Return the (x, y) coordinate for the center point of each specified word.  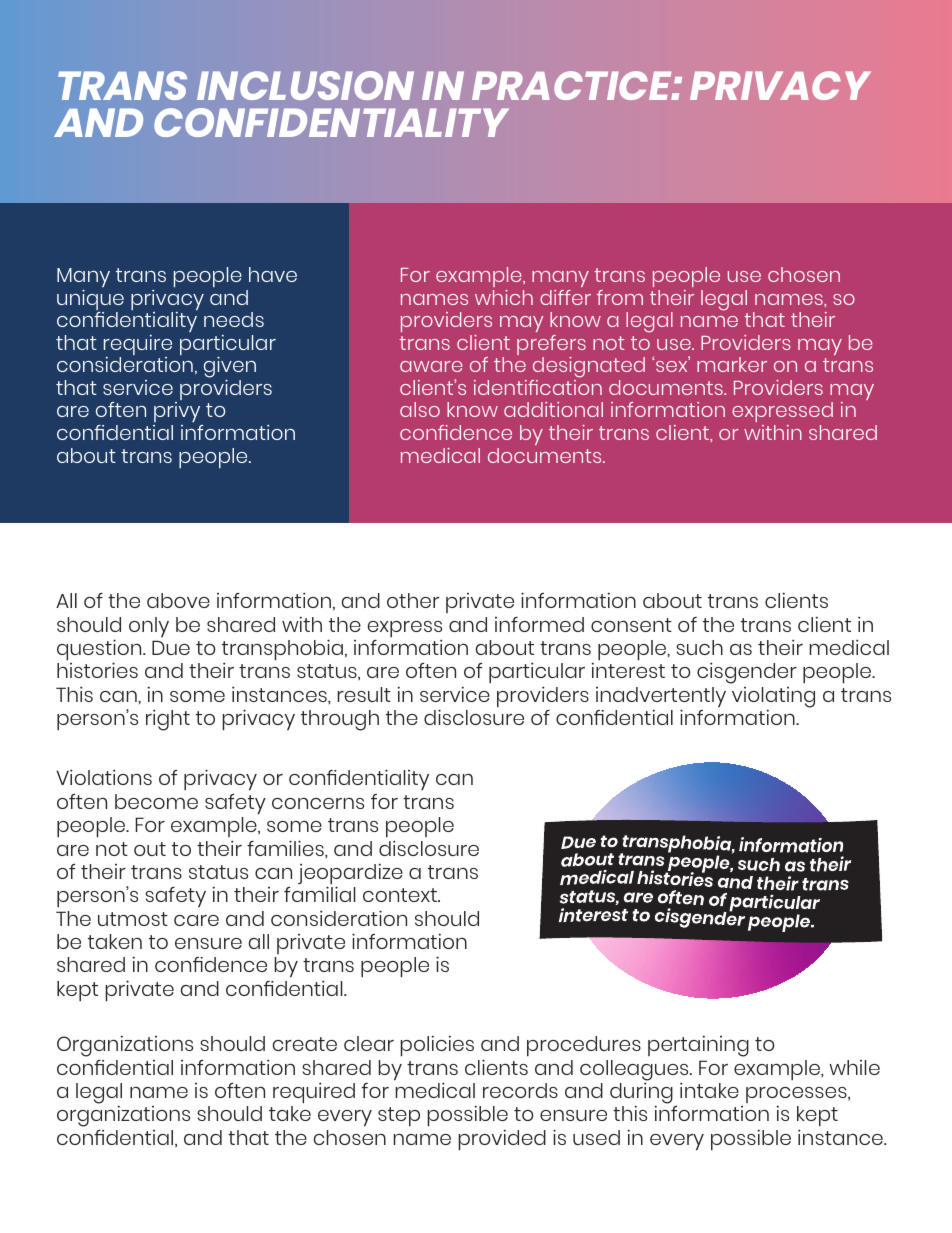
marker (732, 364)
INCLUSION (305, 85)
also (420, 409)
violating (773, 698)
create (305, 1044)
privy (178, 414)
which (504, 297)
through (340, 720)
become (156, 801)
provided (502, 1140)
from (620, 297)
